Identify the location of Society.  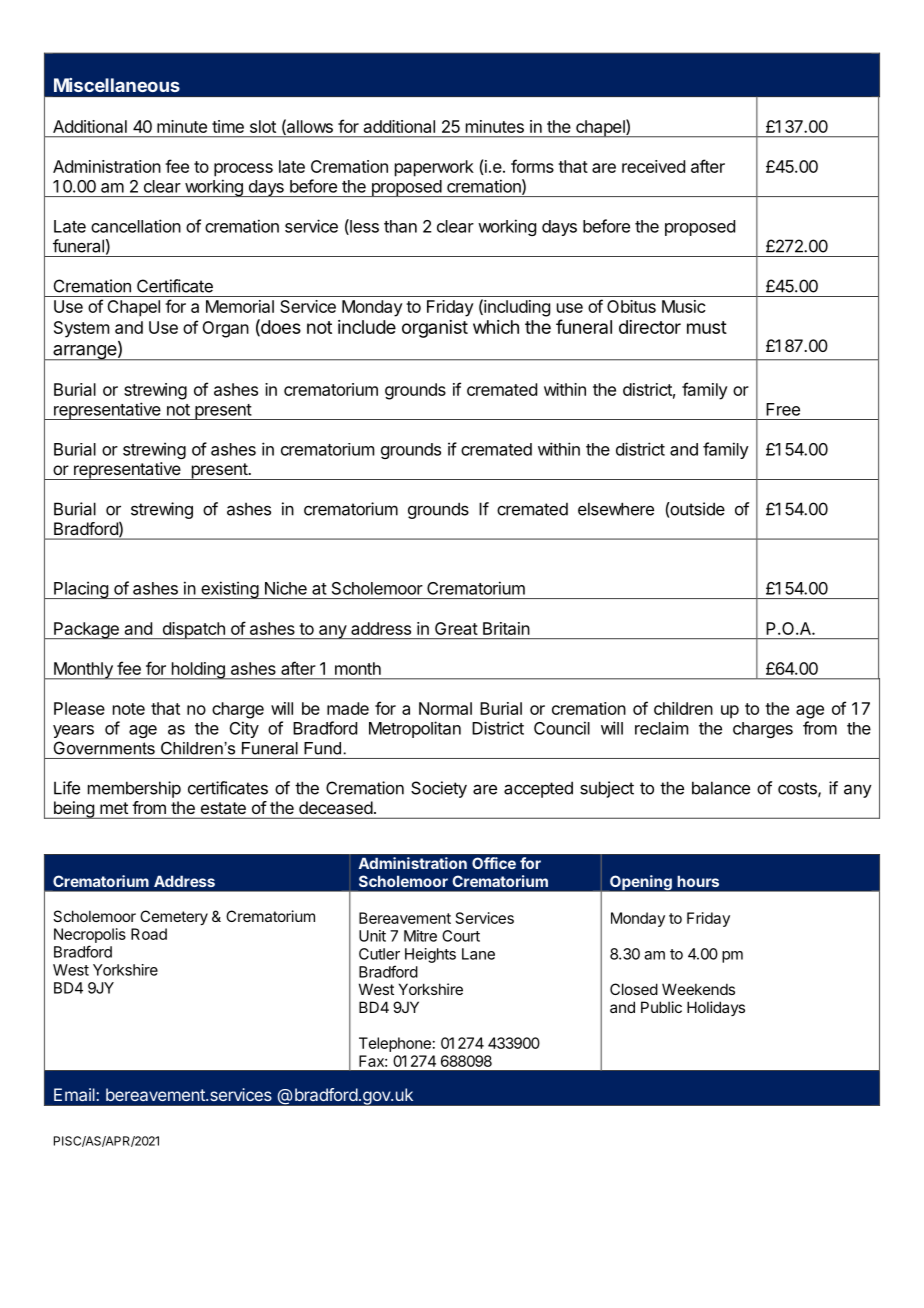
(439, 789).
